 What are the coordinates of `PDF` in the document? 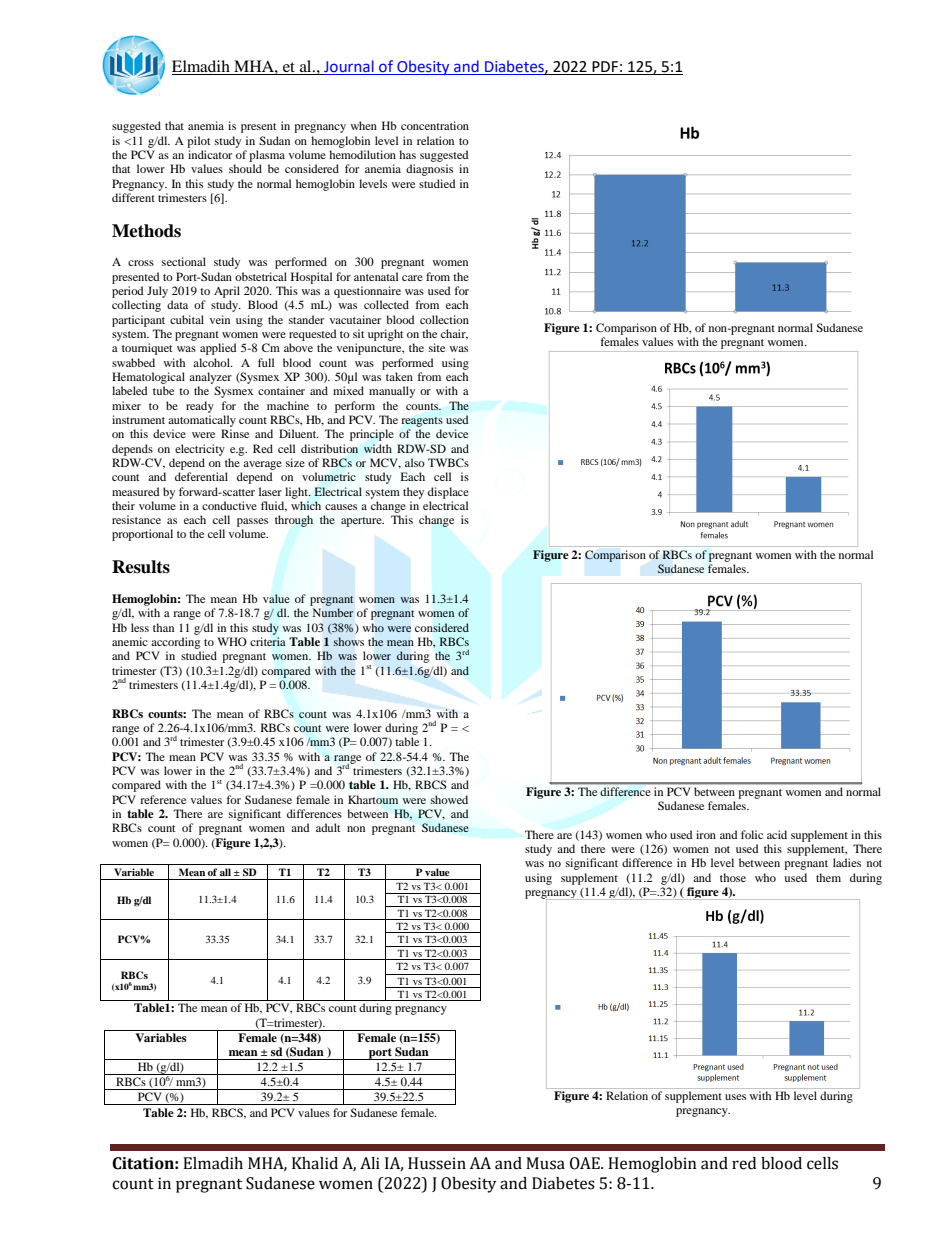 It's located at (605, 68).
